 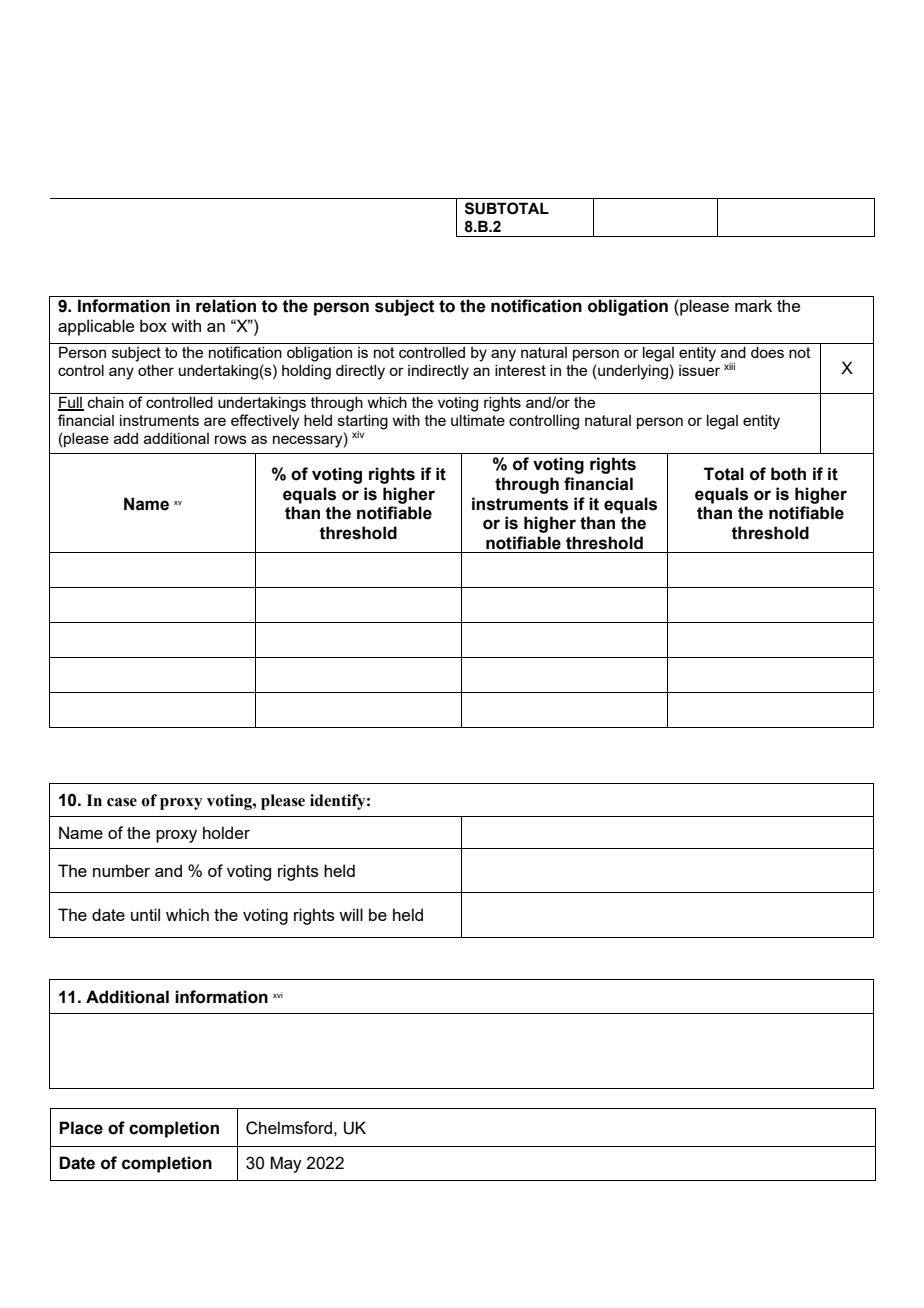 What do you see at coordinates (289, 1128) in the screenshot?
I see `Chelmsford` at bounding box center [289, 1128].
